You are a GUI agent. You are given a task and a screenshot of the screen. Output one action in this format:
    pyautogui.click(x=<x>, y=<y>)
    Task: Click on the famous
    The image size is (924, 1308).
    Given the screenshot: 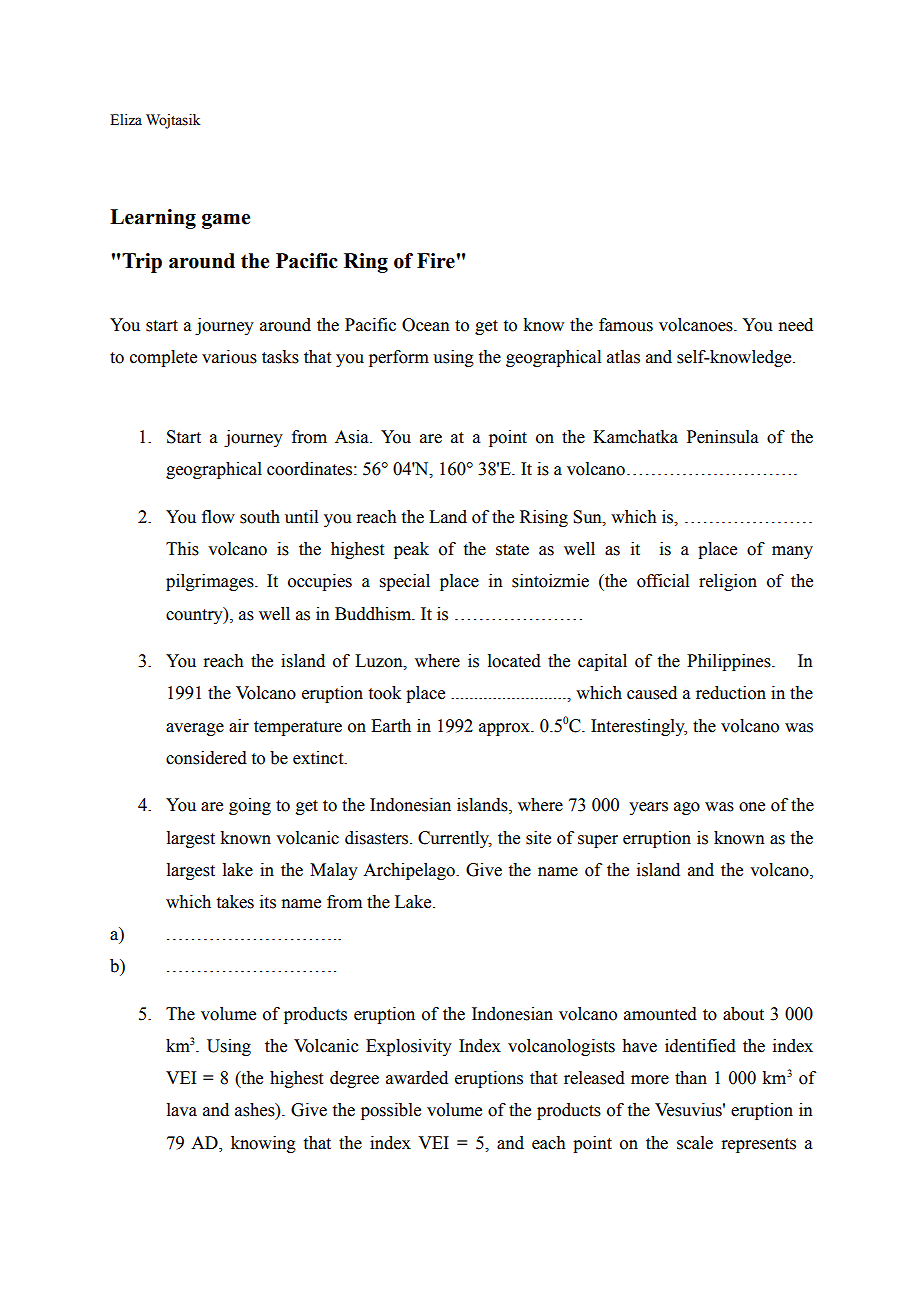 What is the action you would take?
    pyautogui.click(x=626, y=325)
